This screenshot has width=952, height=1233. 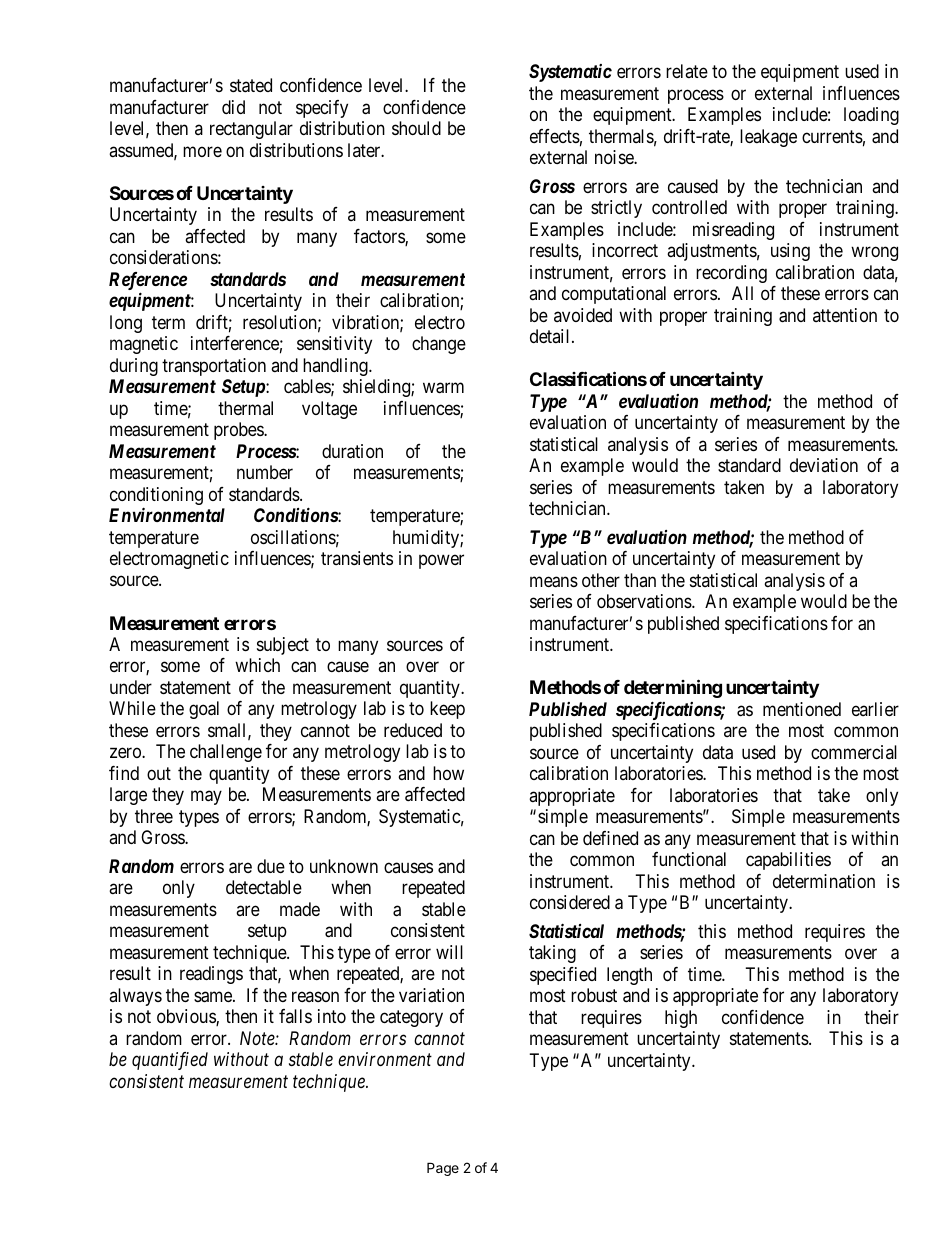 What do you see at coordinates (233, 107) in the screenshot?
I see `did` at bounding box center [233, 107].
